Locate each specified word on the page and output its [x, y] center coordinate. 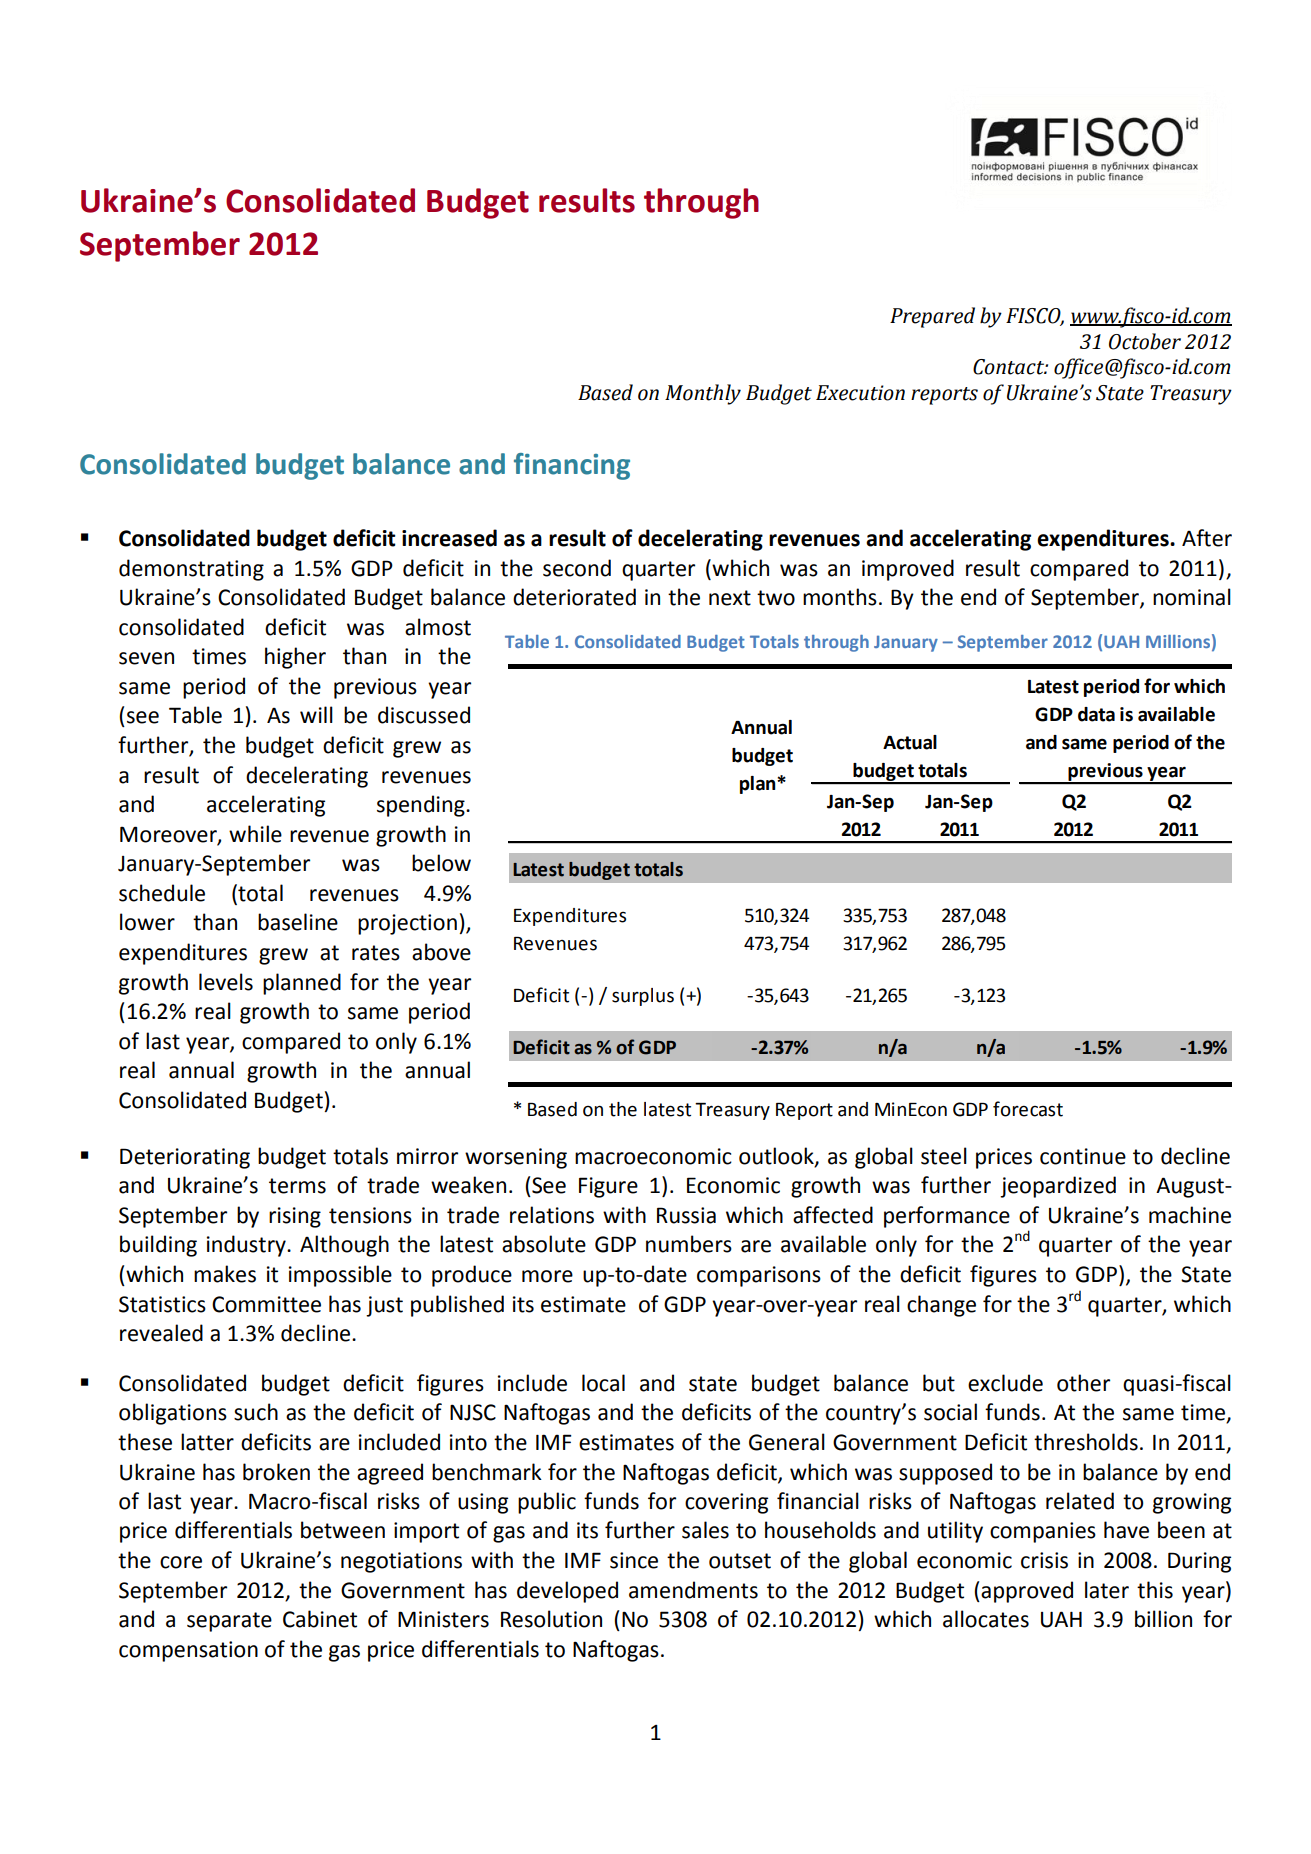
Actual [910, 742]
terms [297, 1186]
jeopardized [1058, 1187]
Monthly [703, 394]
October [1145, 341]
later [1107, 1590]
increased [449, 538]
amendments [693, 1590]
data [1096, 714]
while [255, 834]
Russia [686, 1215]
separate [229, 1622]
